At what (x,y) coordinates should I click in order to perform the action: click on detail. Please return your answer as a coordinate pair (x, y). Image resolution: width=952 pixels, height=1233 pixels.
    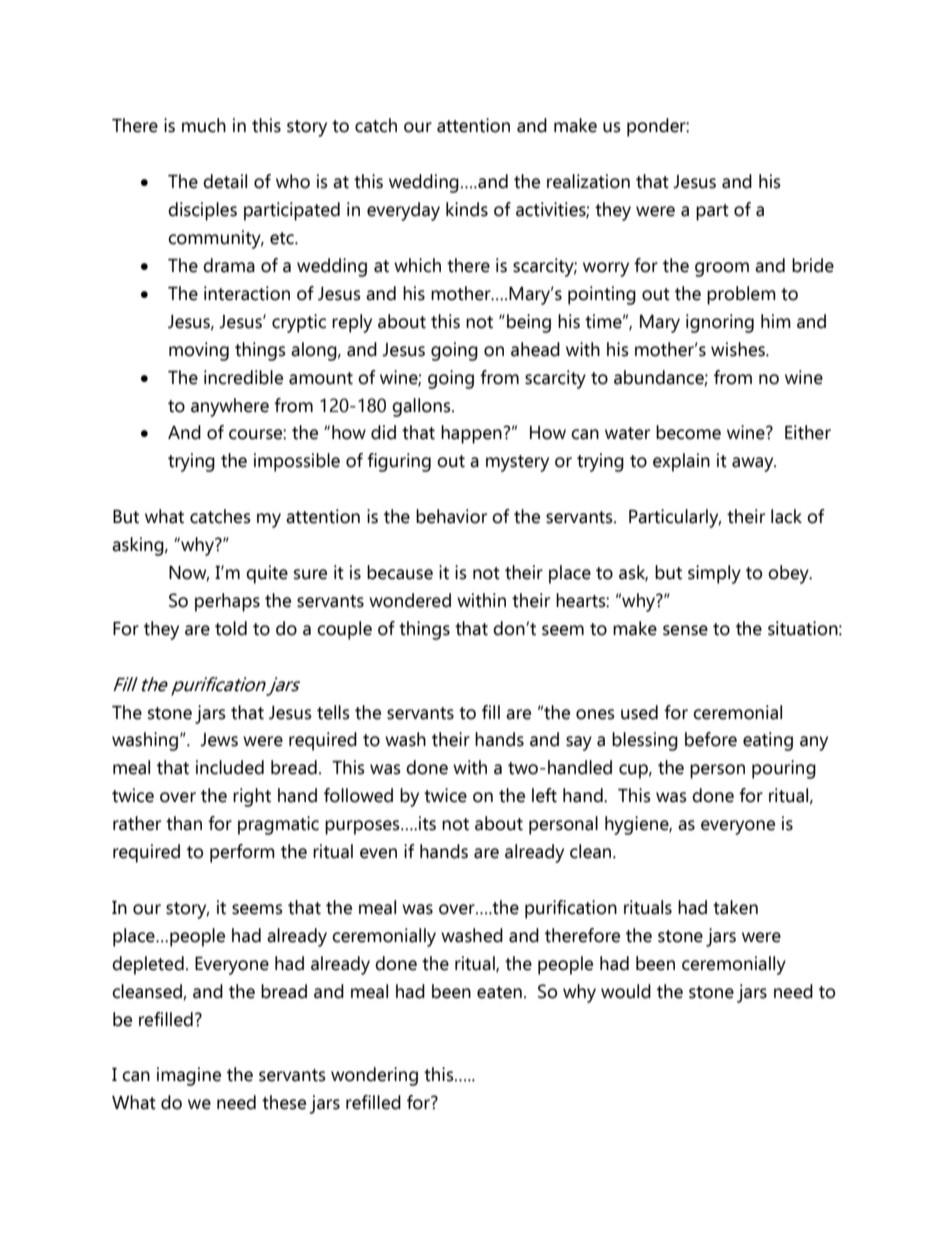
    Looking at the image, I should click on (225, 181).
